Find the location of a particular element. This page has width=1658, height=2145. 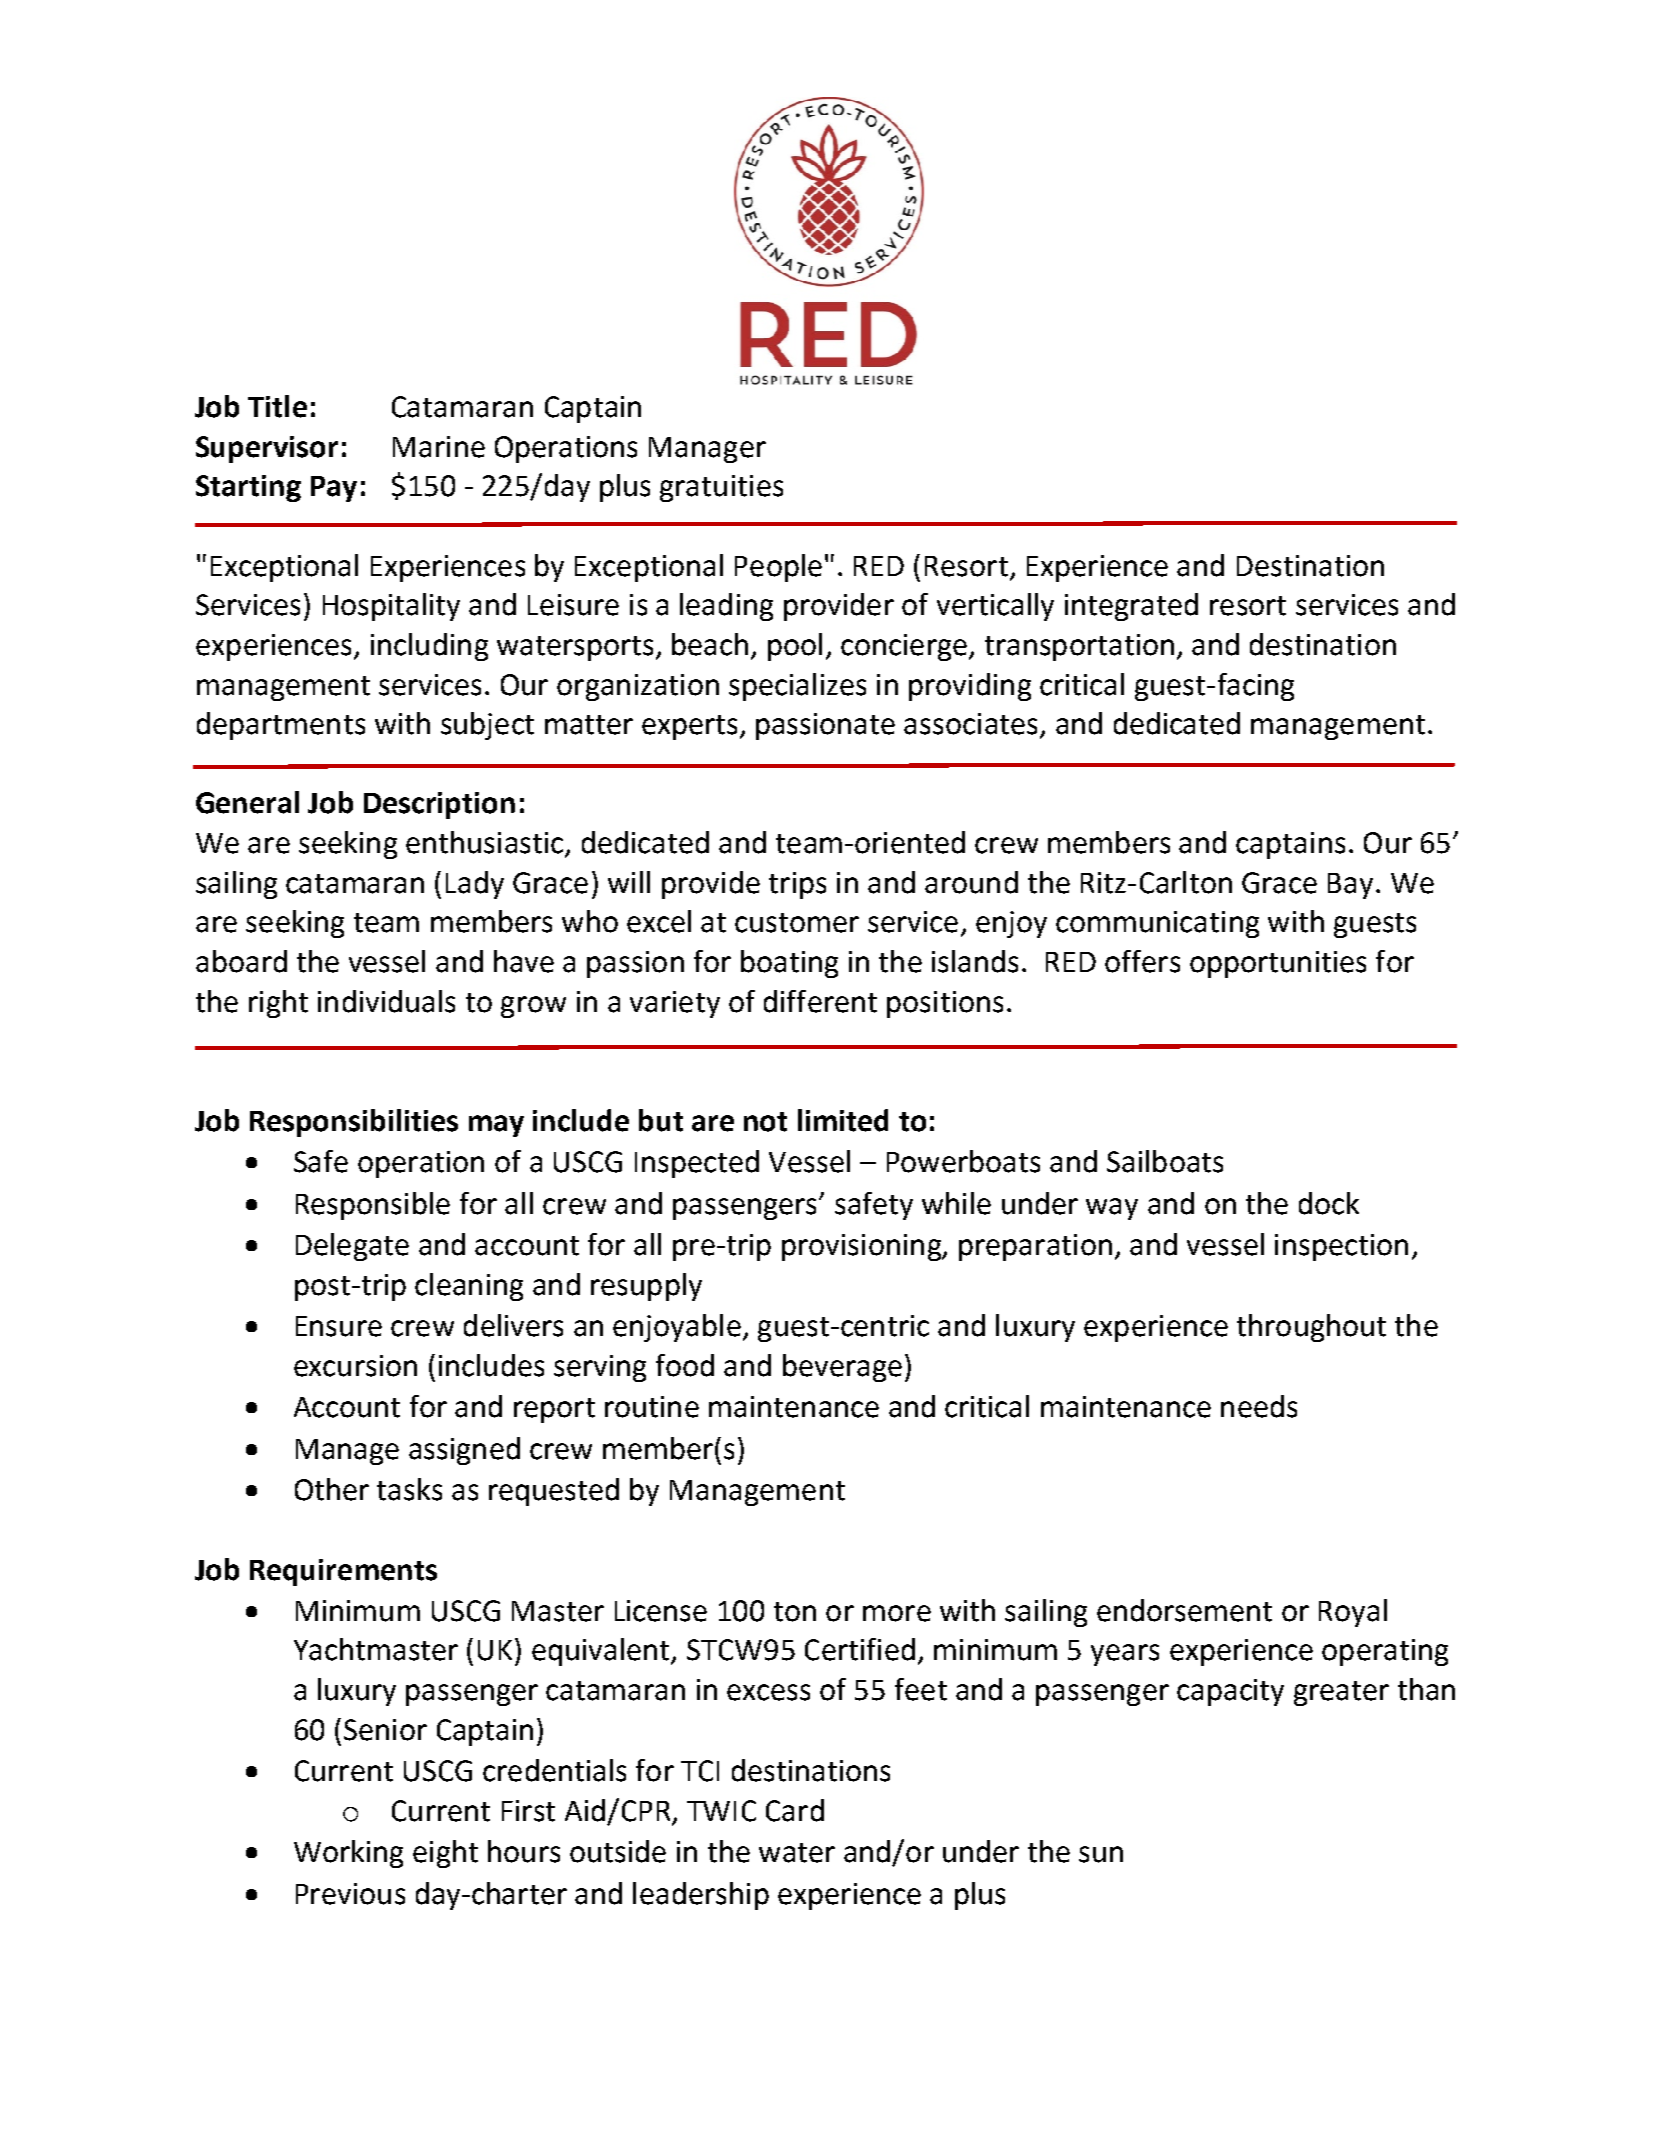

Working is located at coordinates (348, 1854).
